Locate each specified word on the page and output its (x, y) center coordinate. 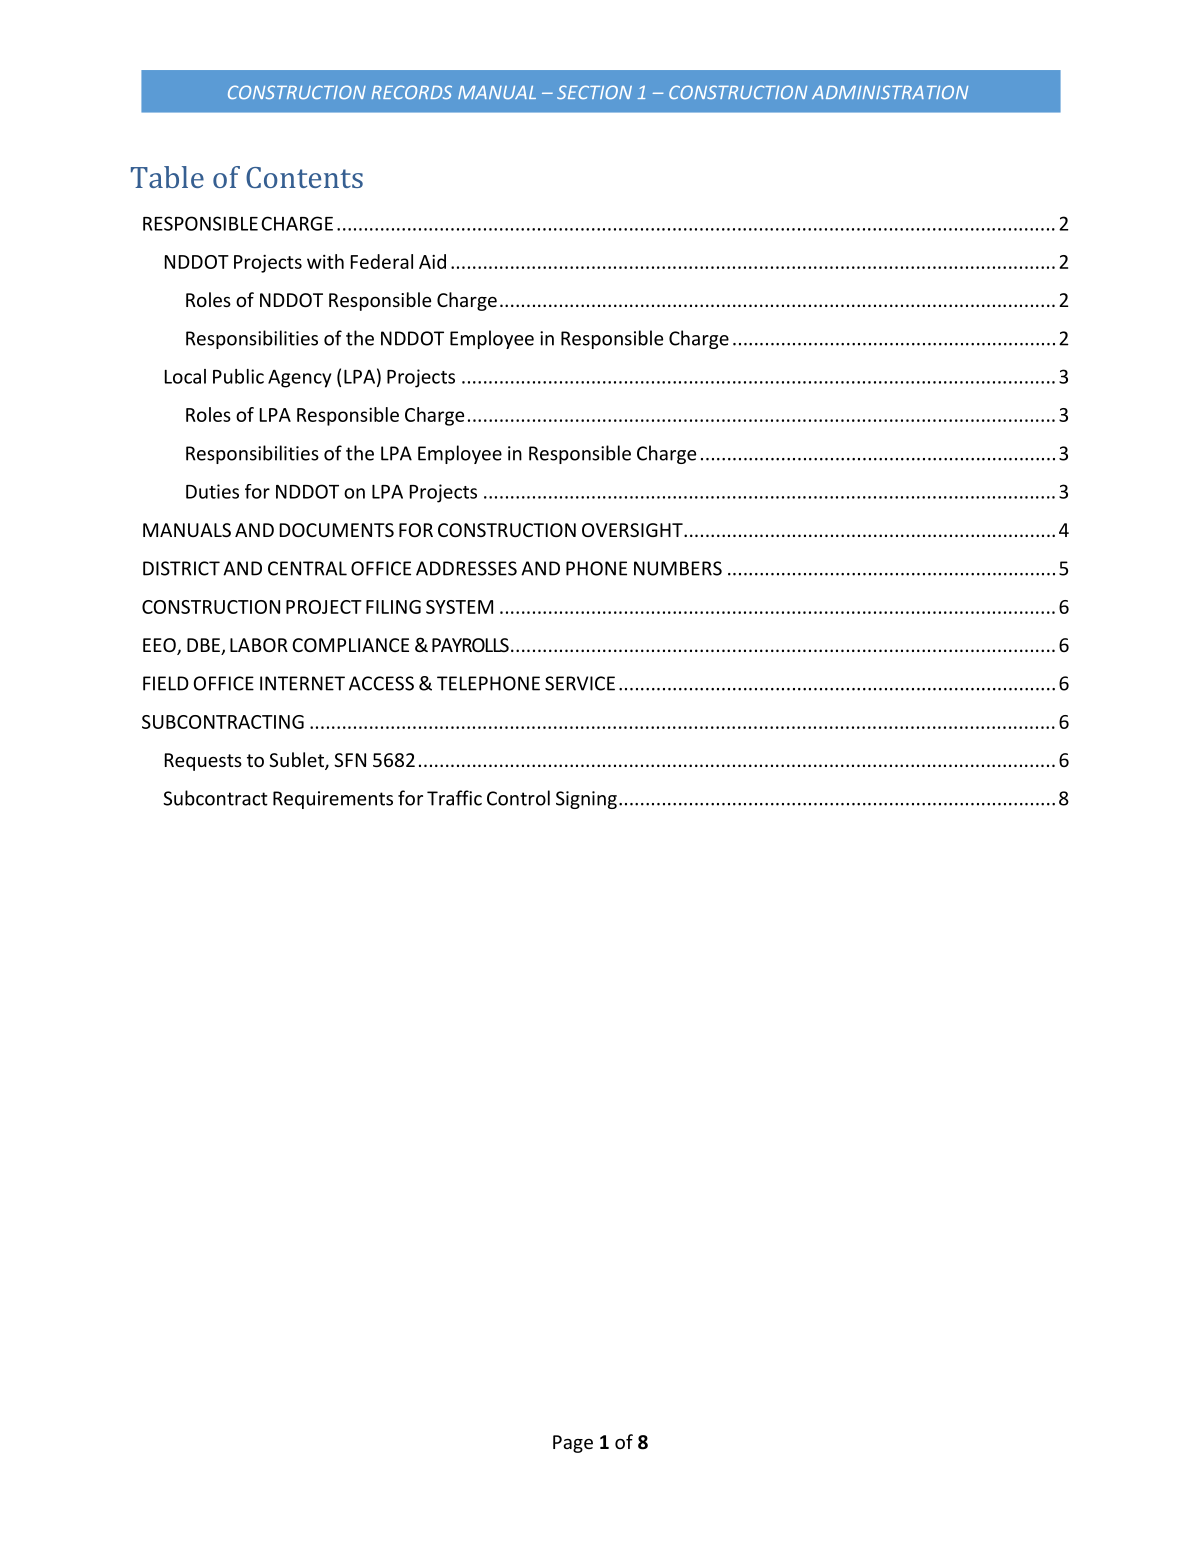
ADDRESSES (466, 568)
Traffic (454, 798)
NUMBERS (678, 568)
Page (573, 1444)
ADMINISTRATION (890, 92)
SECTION (594, 92)
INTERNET (302, 683)
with (325, 261)
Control (518, 798)
